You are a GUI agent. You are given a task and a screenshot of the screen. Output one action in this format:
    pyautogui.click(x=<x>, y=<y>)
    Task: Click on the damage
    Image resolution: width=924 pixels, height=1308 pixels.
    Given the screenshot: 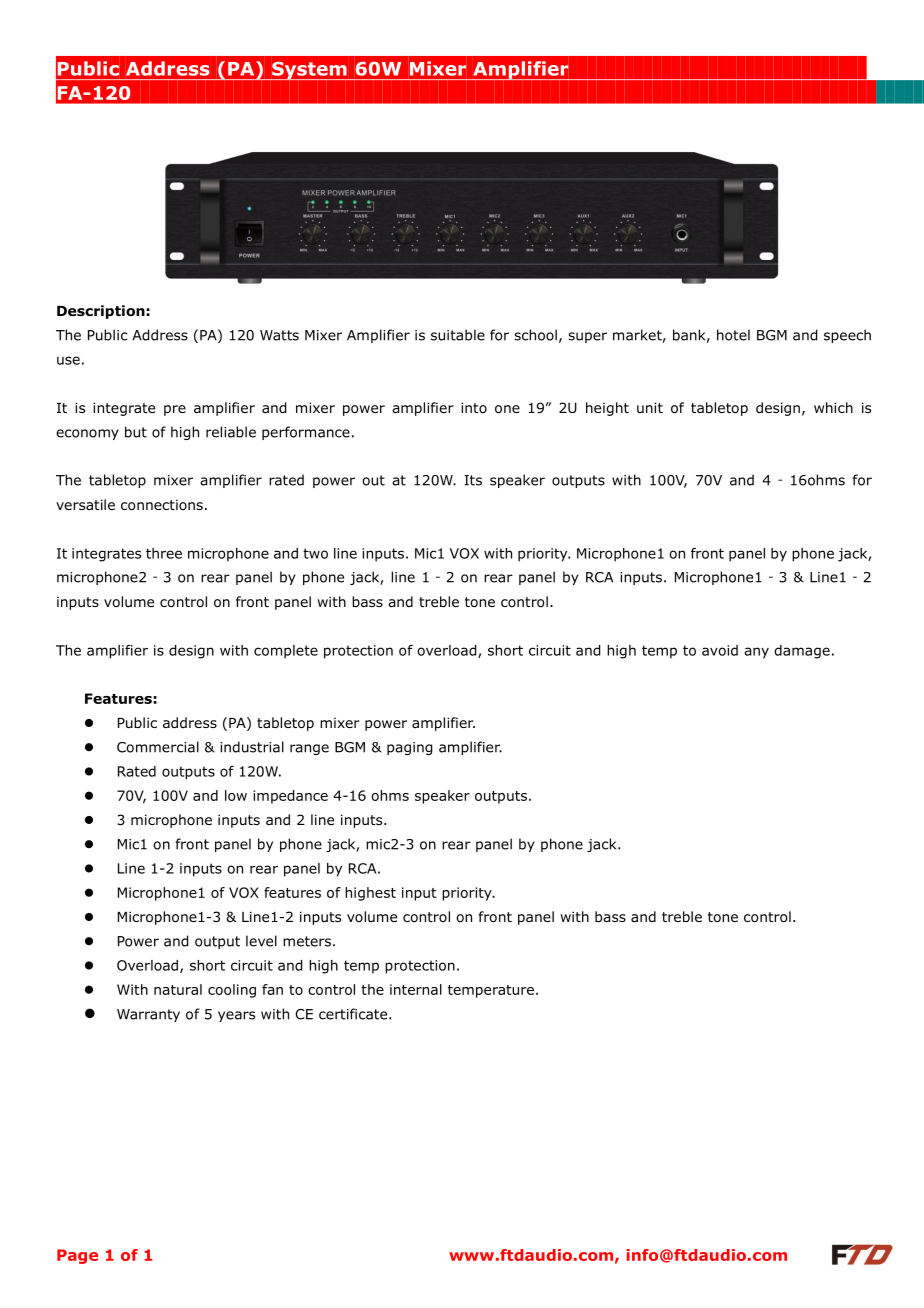 What is the action you would take?
    pyautogui.click(x=802, y=652)
